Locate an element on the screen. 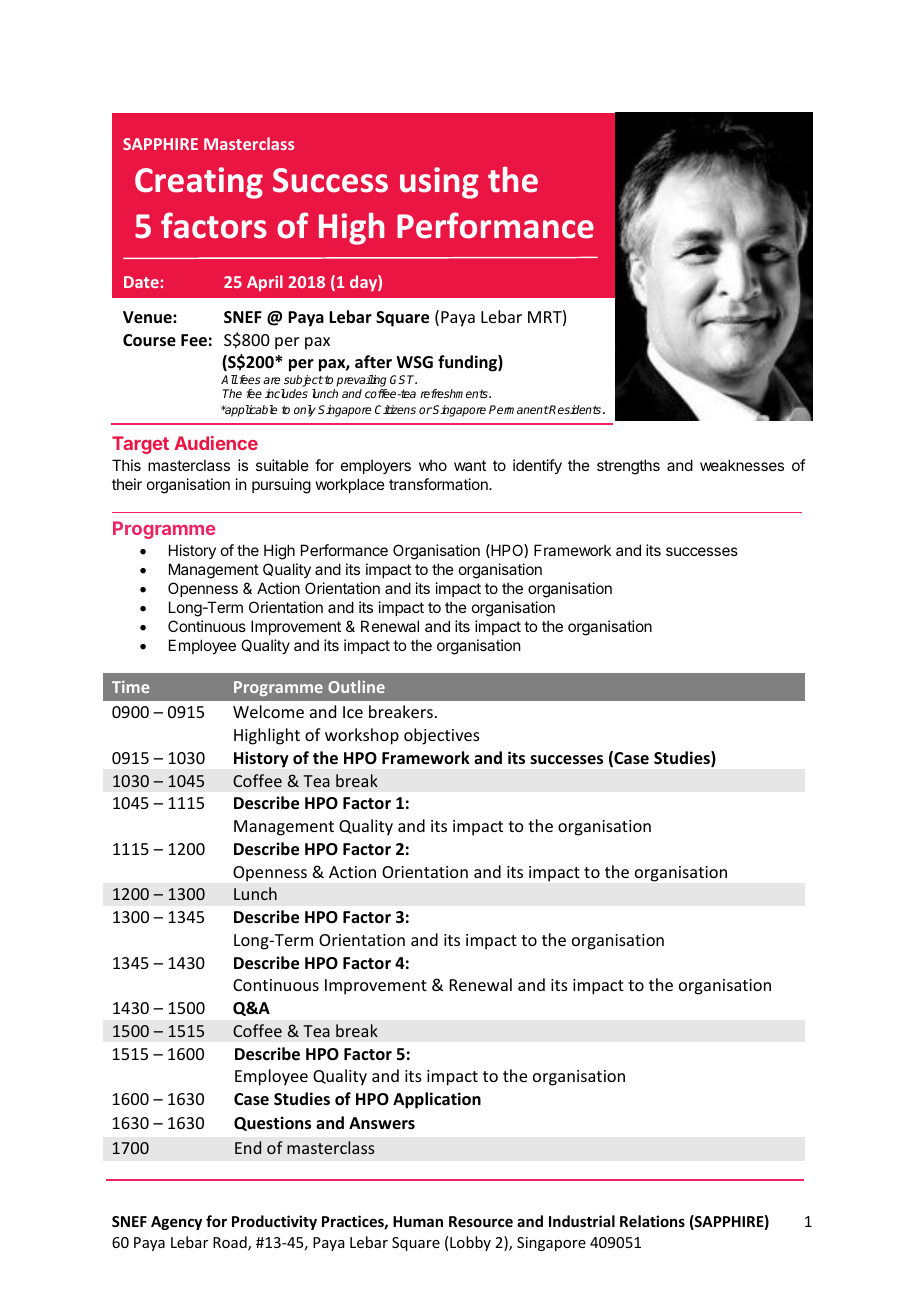 The width and height of the screenshot is (924, 1308). transformation is located at coordinates (439, 484).
